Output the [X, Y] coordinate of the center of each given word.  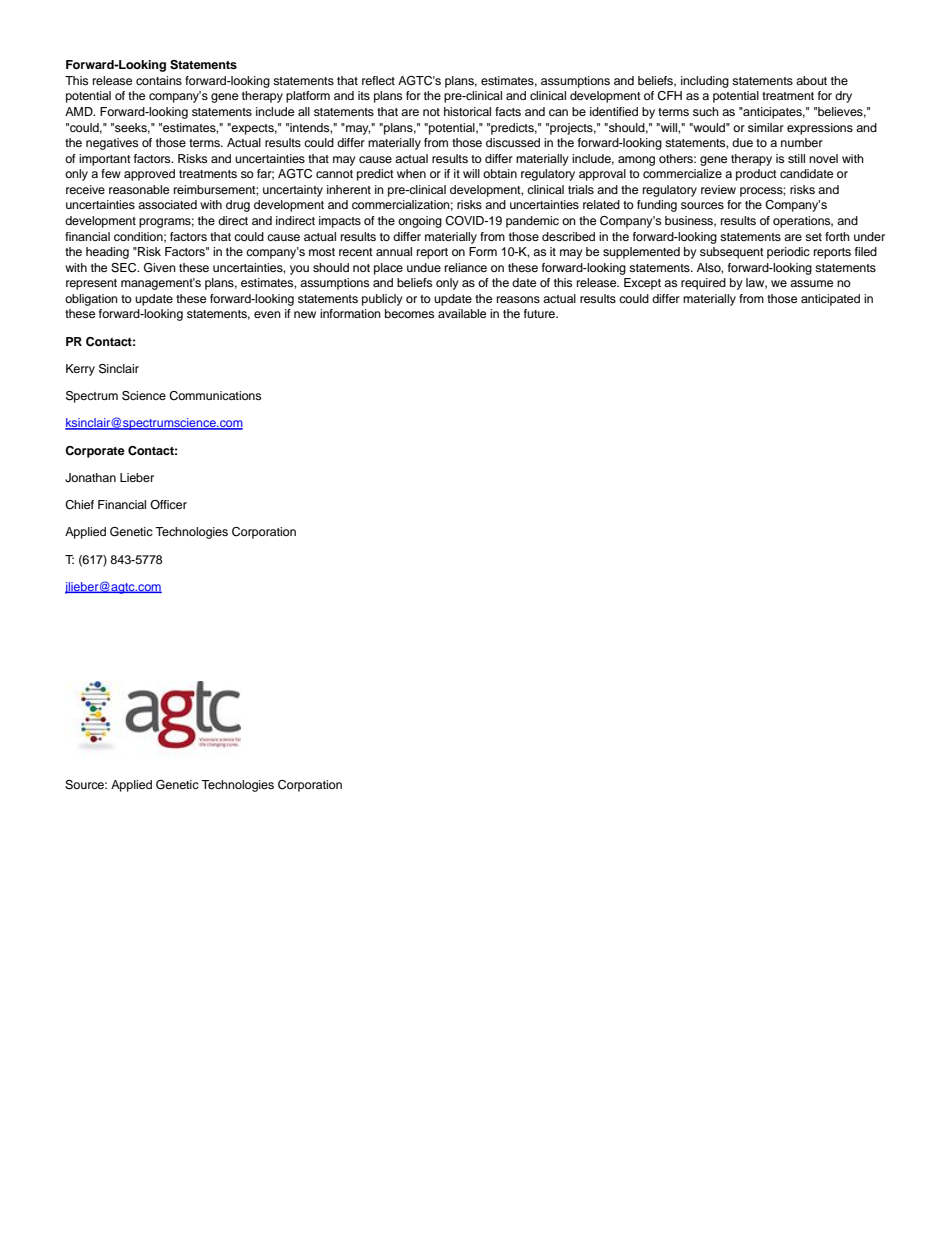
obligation [91, 300]
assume [811, 283]
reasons [518, 299]
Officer [168, 504]
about [811, 80]
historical [467, 111]
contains [159, 80]
